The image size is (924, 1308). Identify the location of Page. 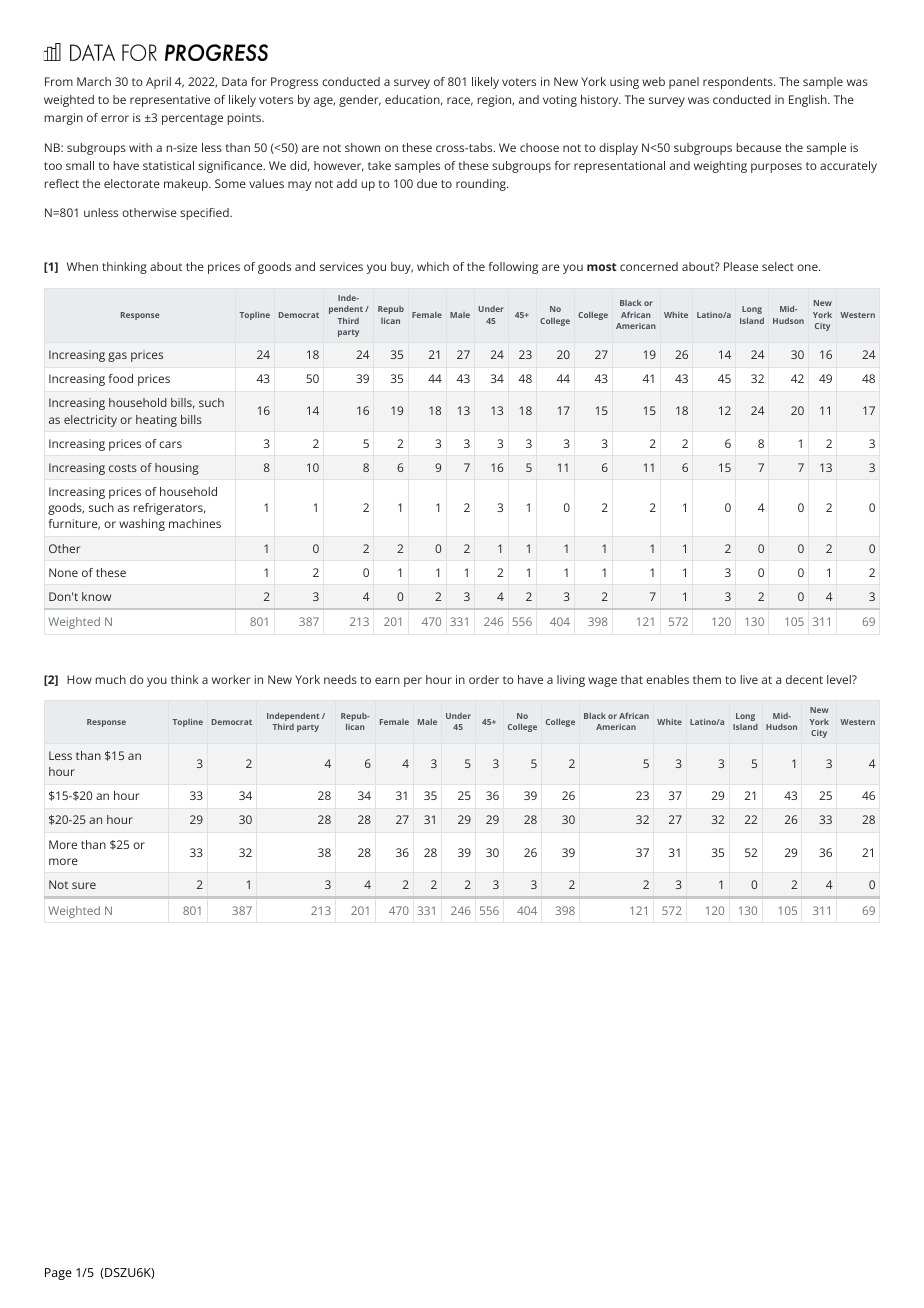
(58, 1274).
